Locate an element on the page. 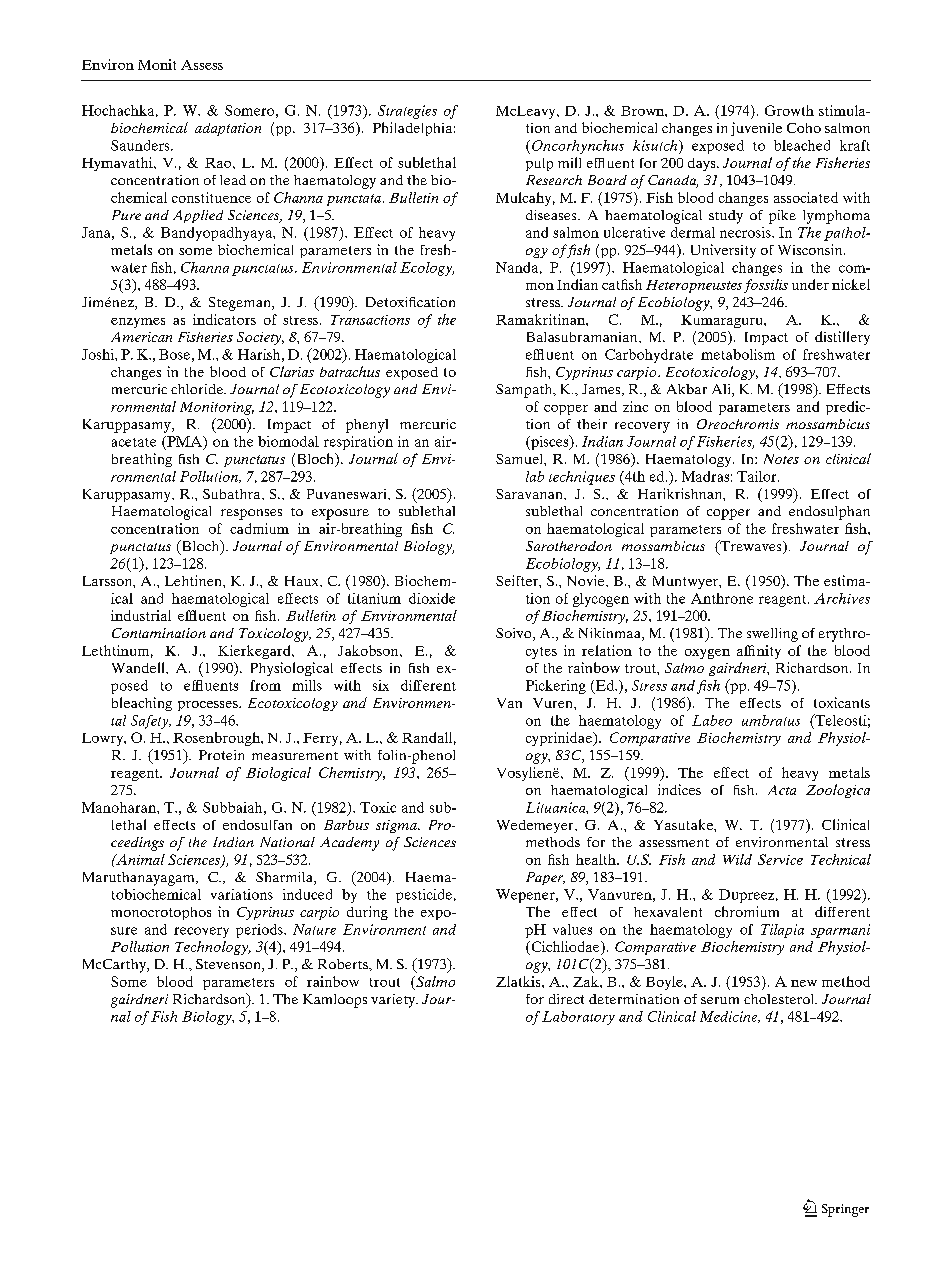 The image size is (952, 1284). PMA is located at coordinates (185, 442).
